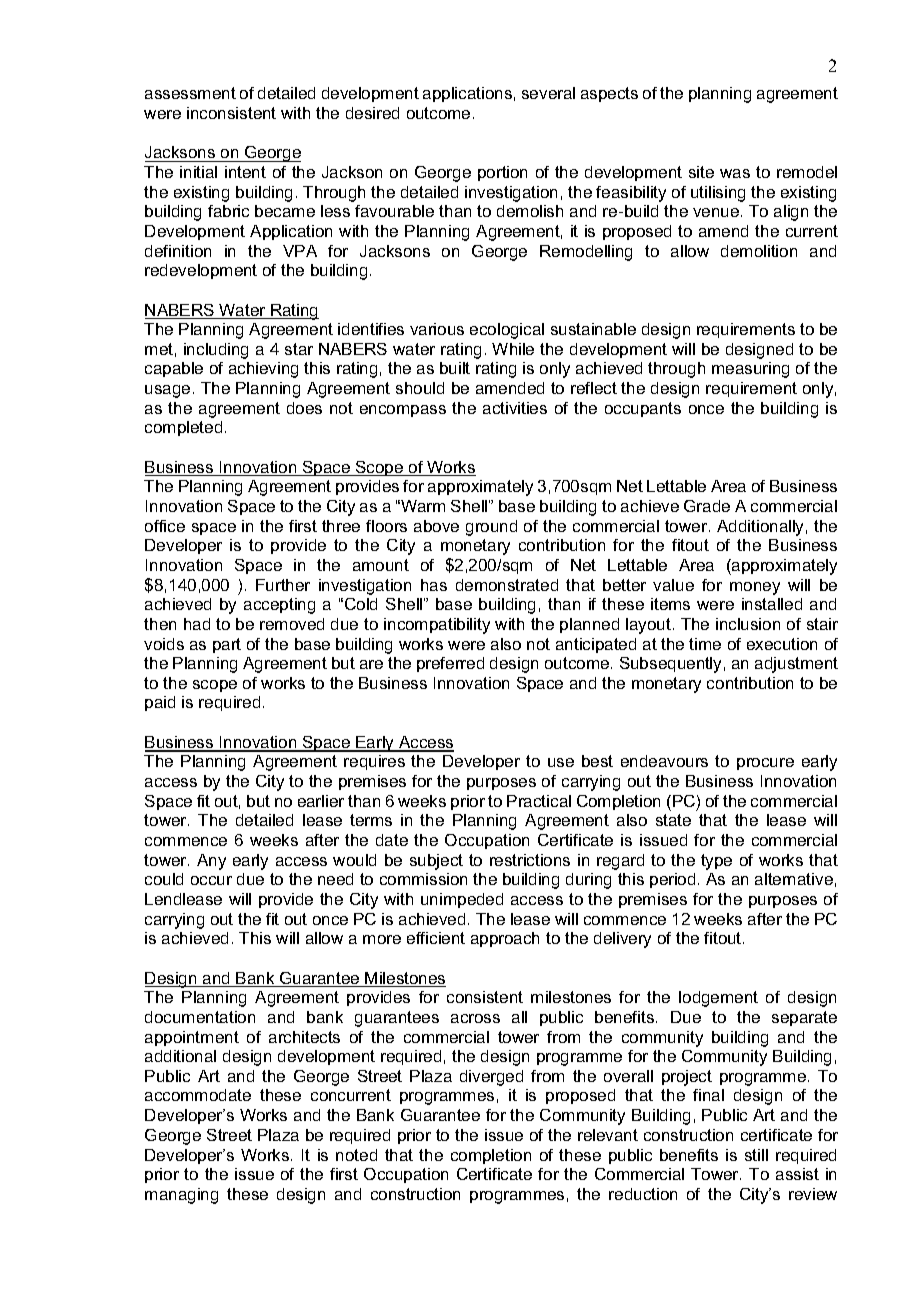  I want to click on unimpeded, so click(462, 900).
